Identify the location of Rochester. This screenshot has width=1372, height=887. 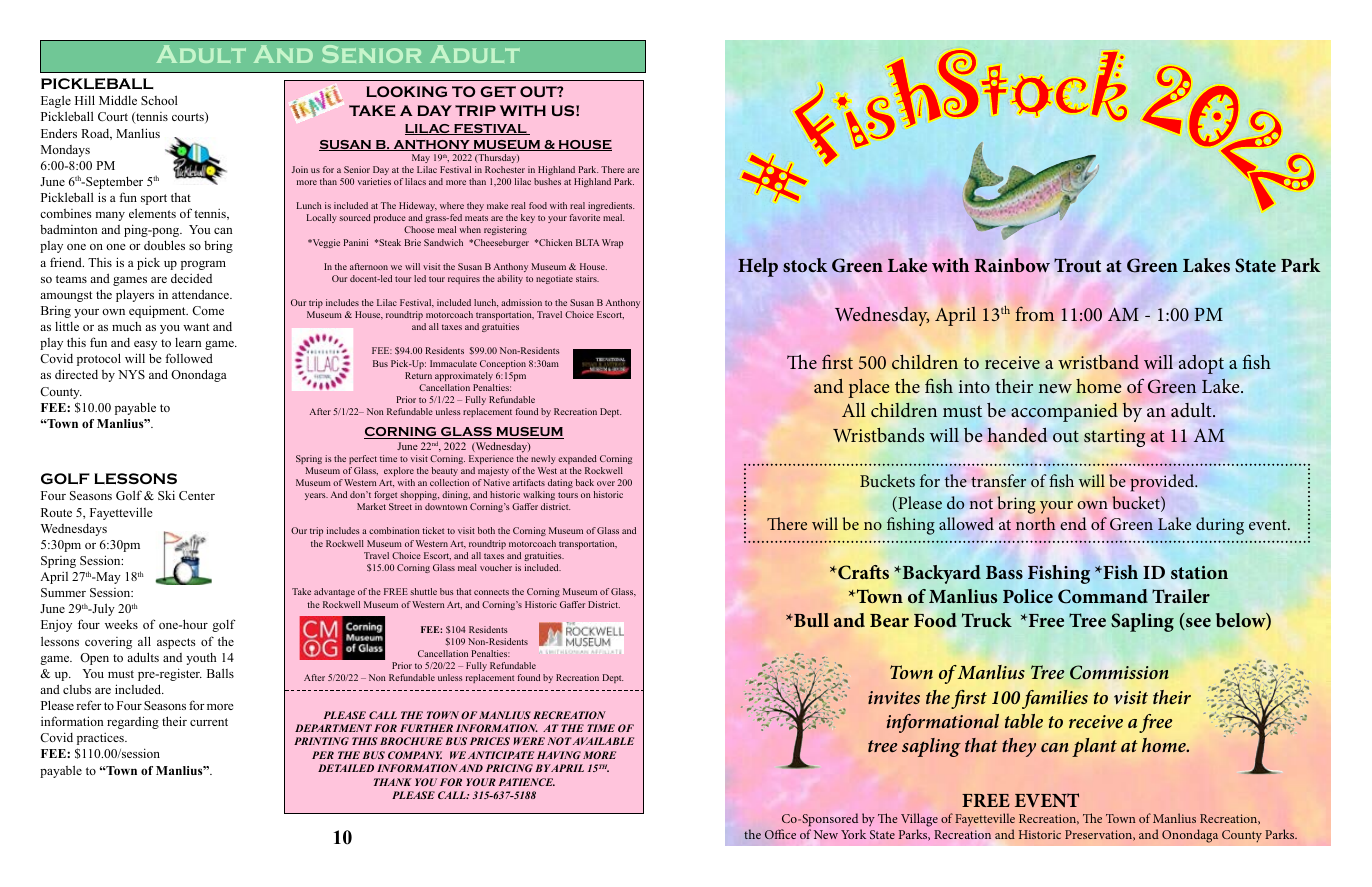
(505, 169).
